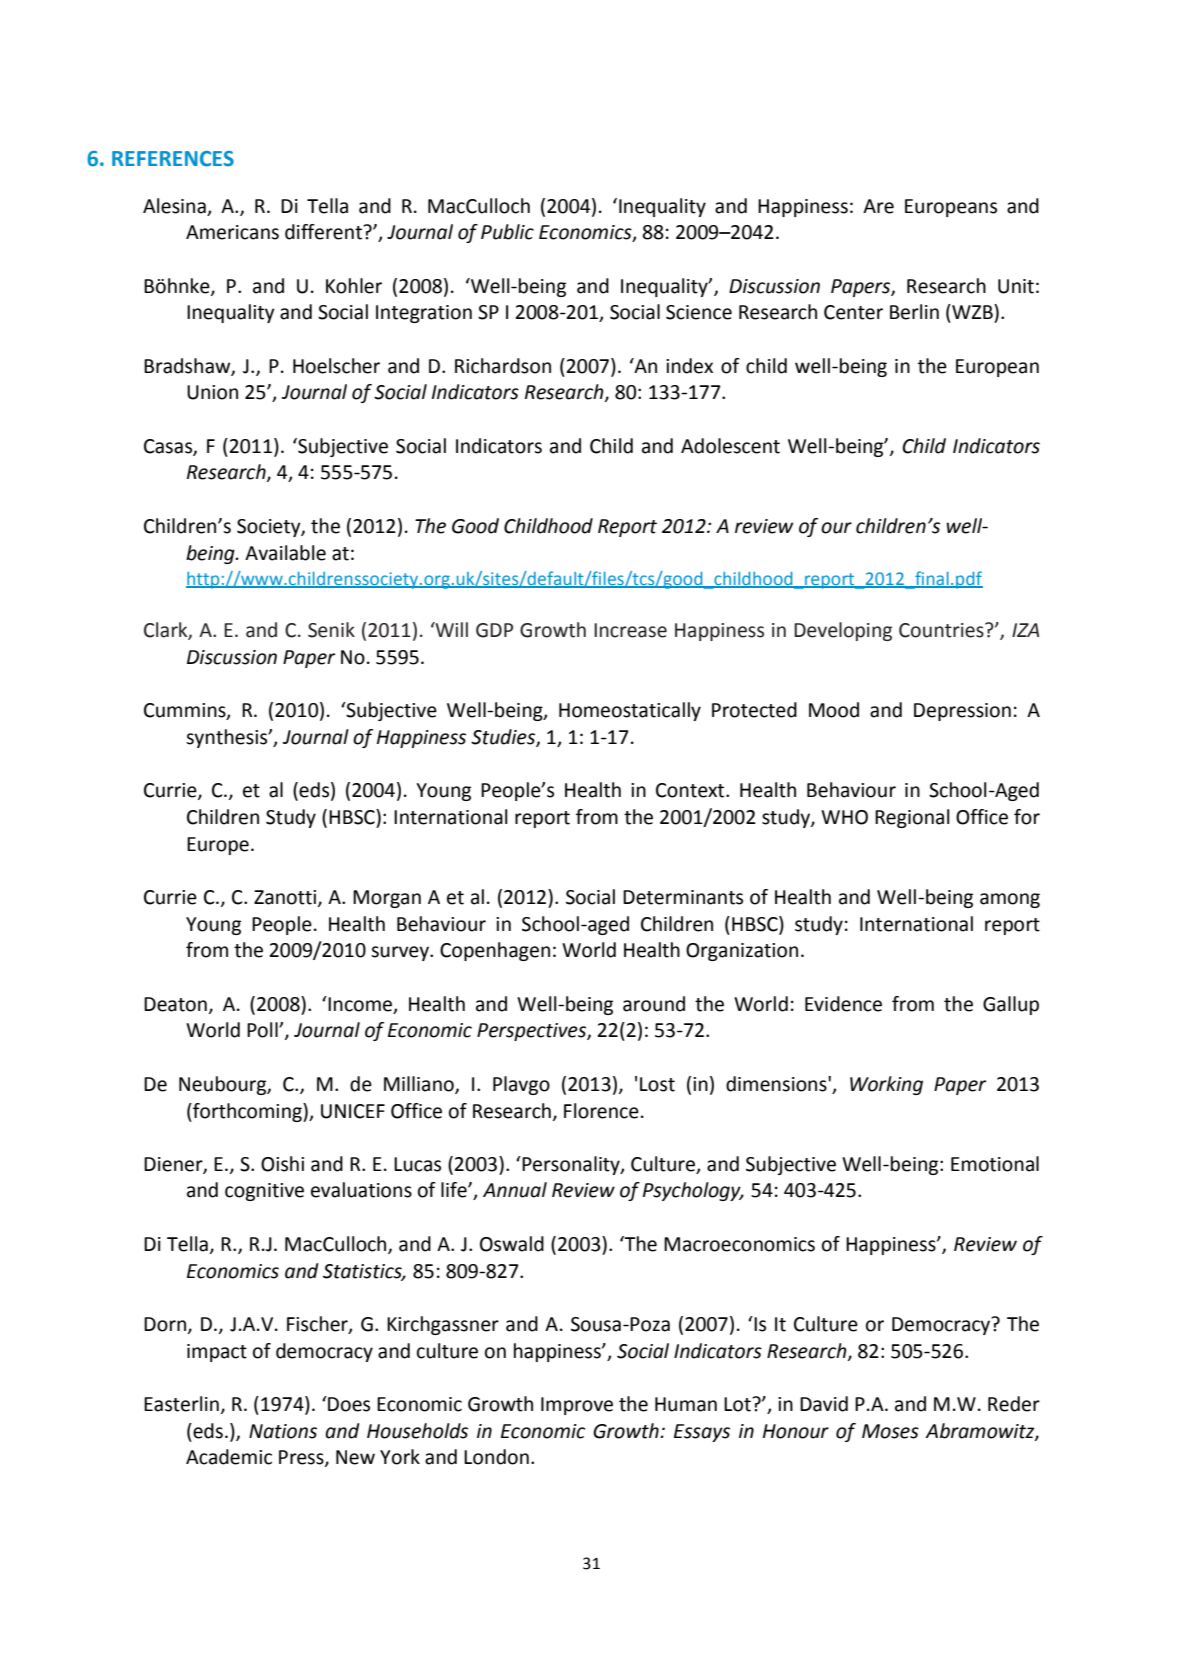  I want to click on Are, so click(878, 206).
